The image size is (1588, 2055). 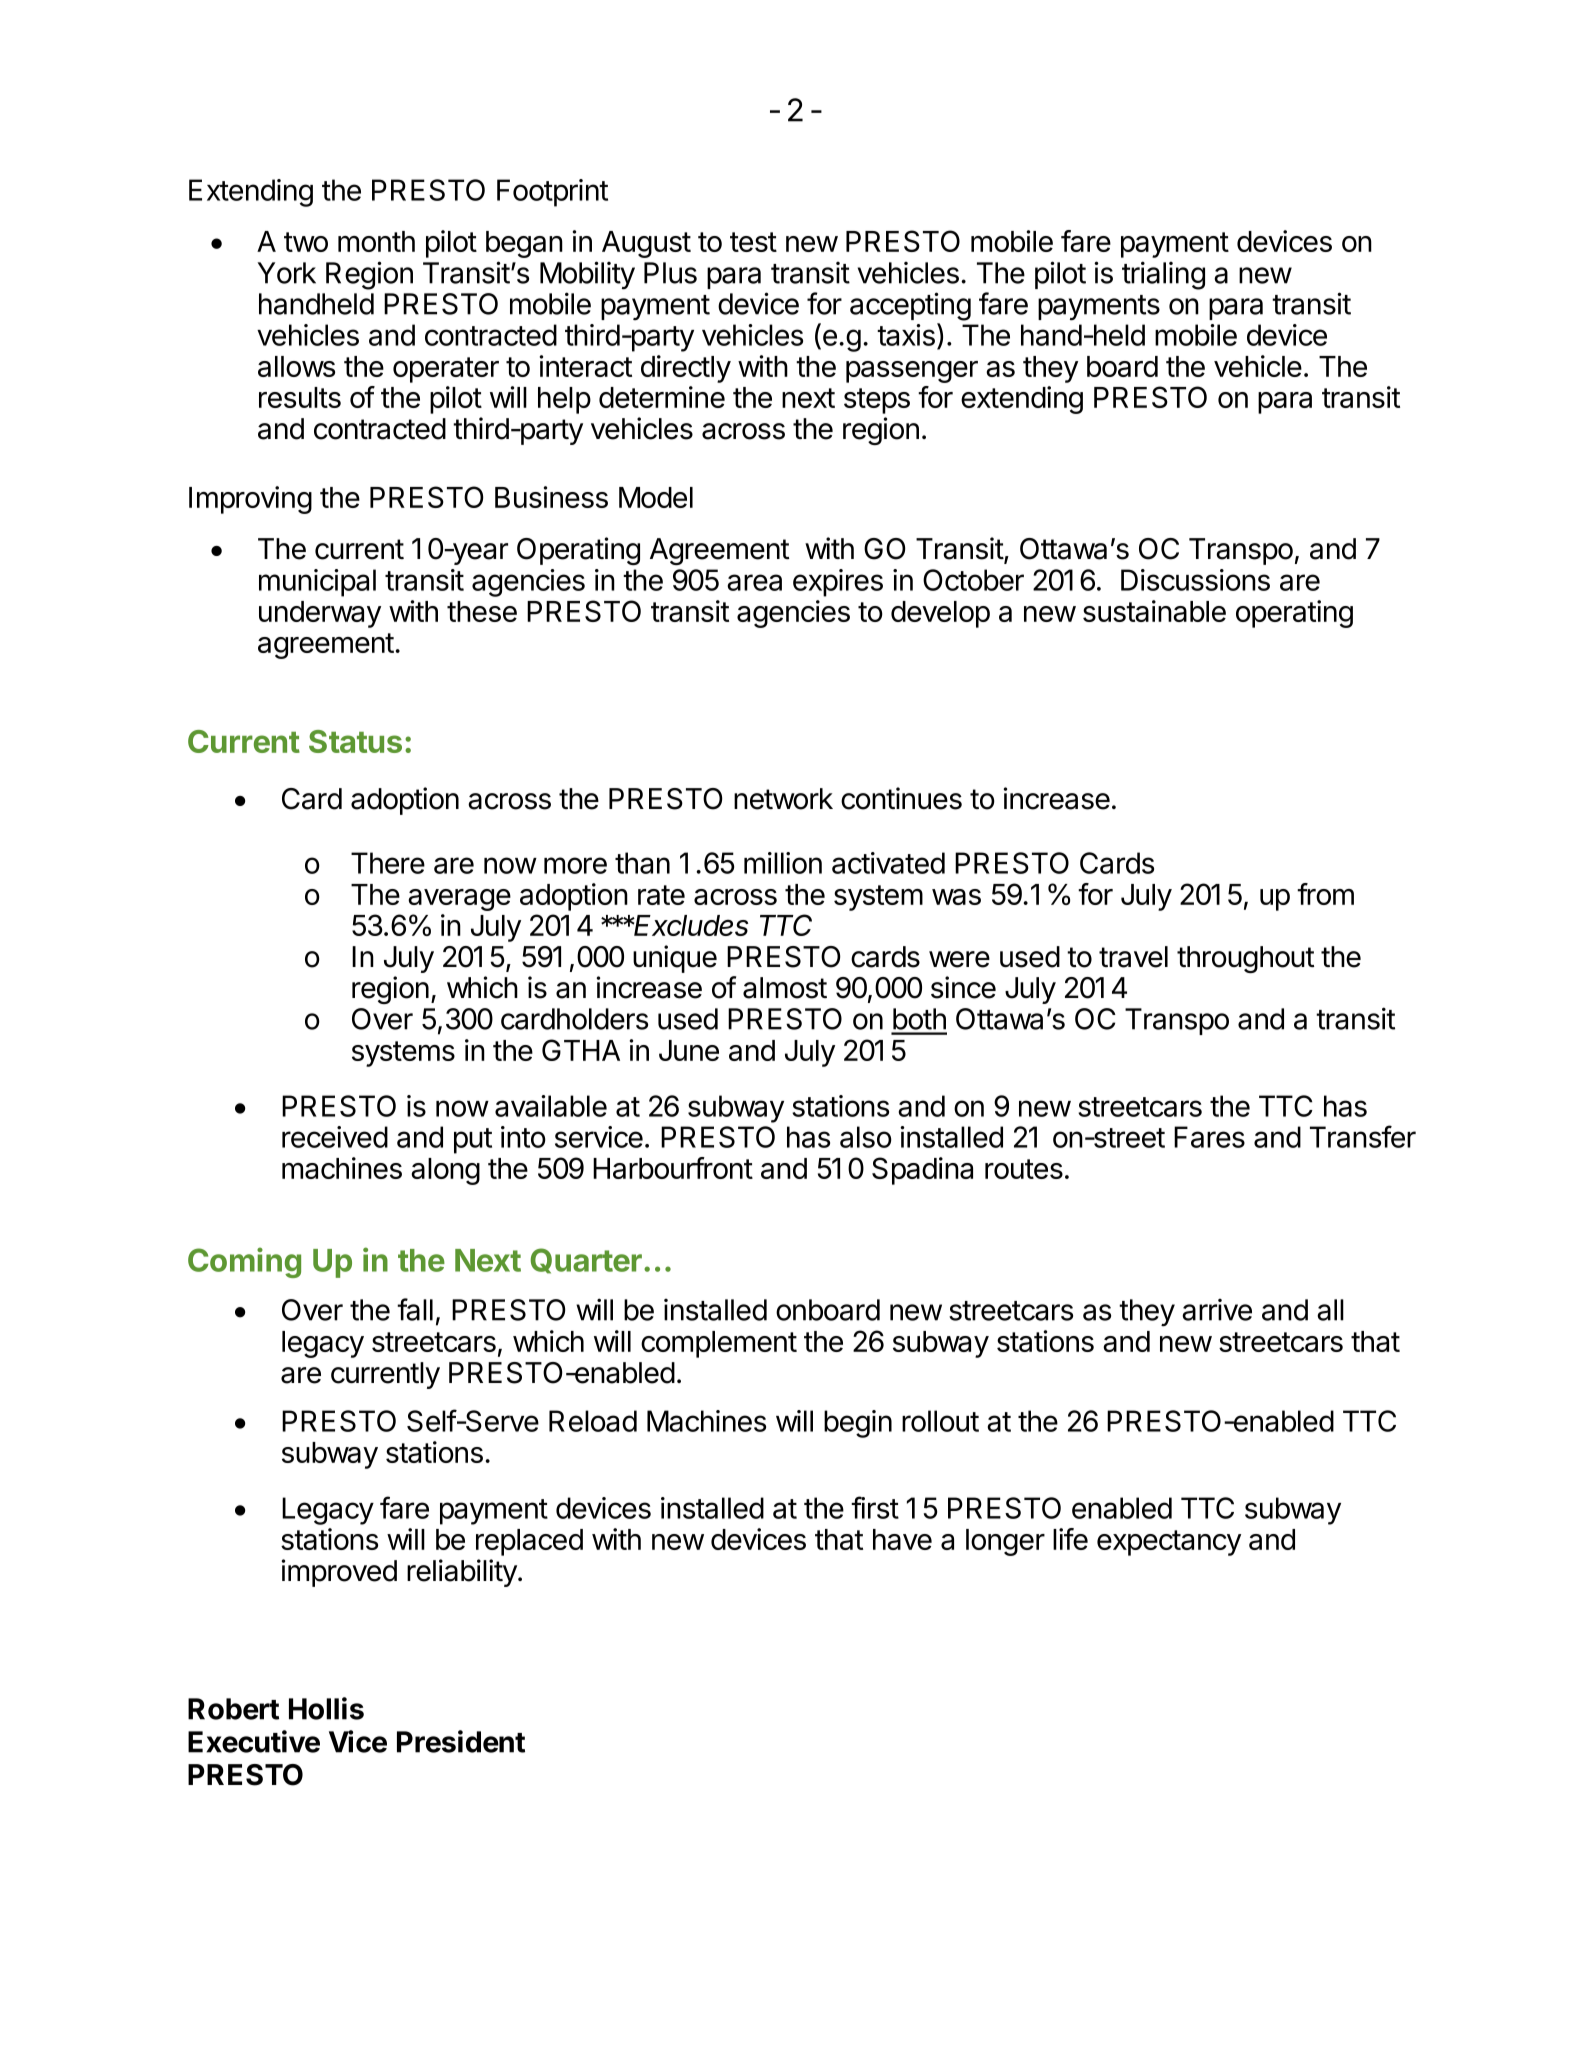 I want to click on almost, so click(x=785, y=988).
